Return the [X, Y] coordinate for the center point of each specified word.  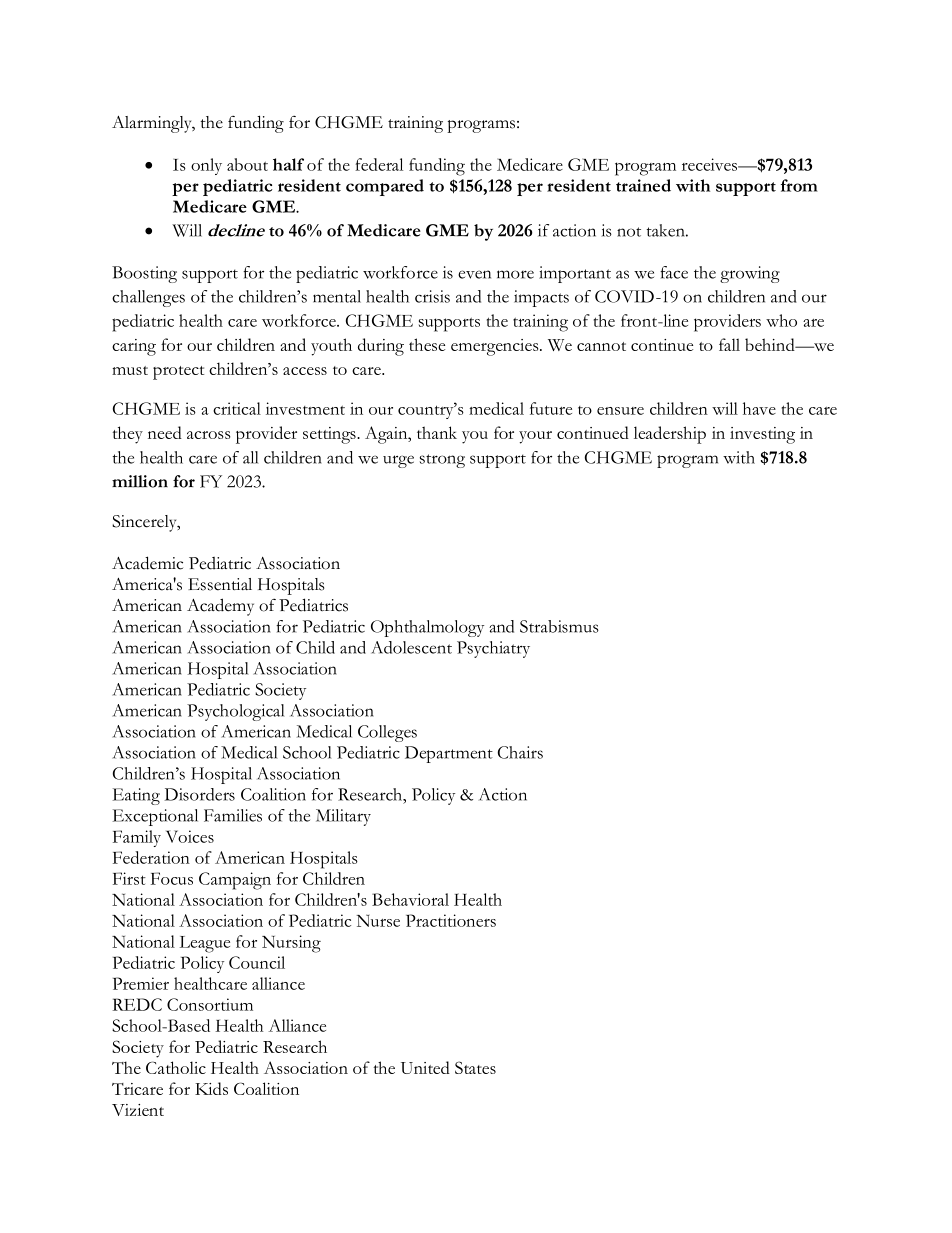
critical [237, 408]
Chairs [520, 752]
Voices [190, 836]
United [425, 1067]
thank [437, 432]
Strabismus [559, 626]
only [206, 166]
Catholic [176, 1067]
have [759, 408]
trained [643, 185]
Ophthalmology [427, 628]
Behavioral [410, 899]
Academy [220, 607]
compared [385, 187]
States [475, 1067]
